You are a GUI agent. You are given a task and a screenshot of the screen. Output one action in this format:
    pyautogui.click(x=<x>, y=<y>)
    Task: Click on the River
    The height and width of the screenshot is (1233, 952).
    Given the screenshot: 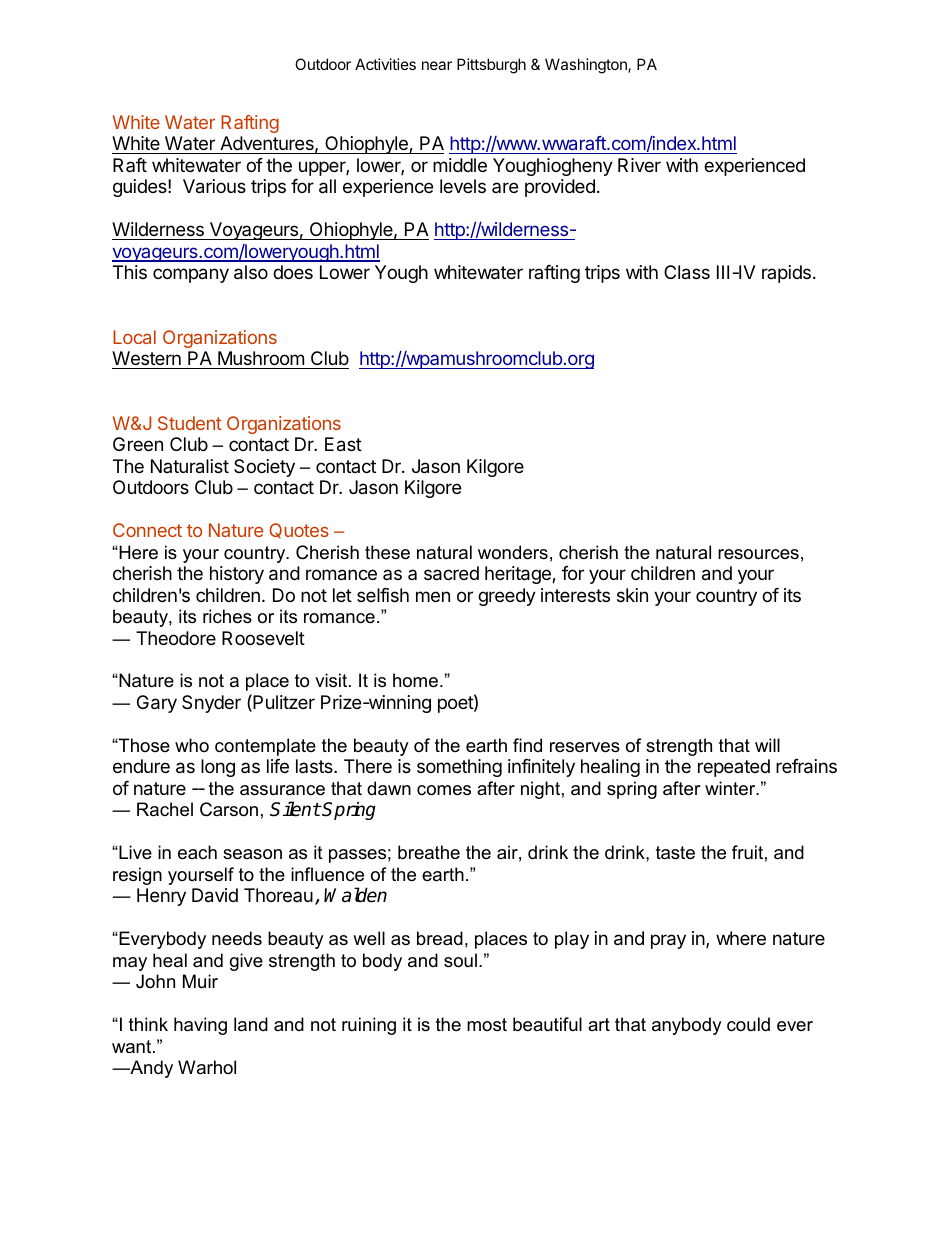 What is the action you would take?
    pyautogui.click(x=639, y=165)
